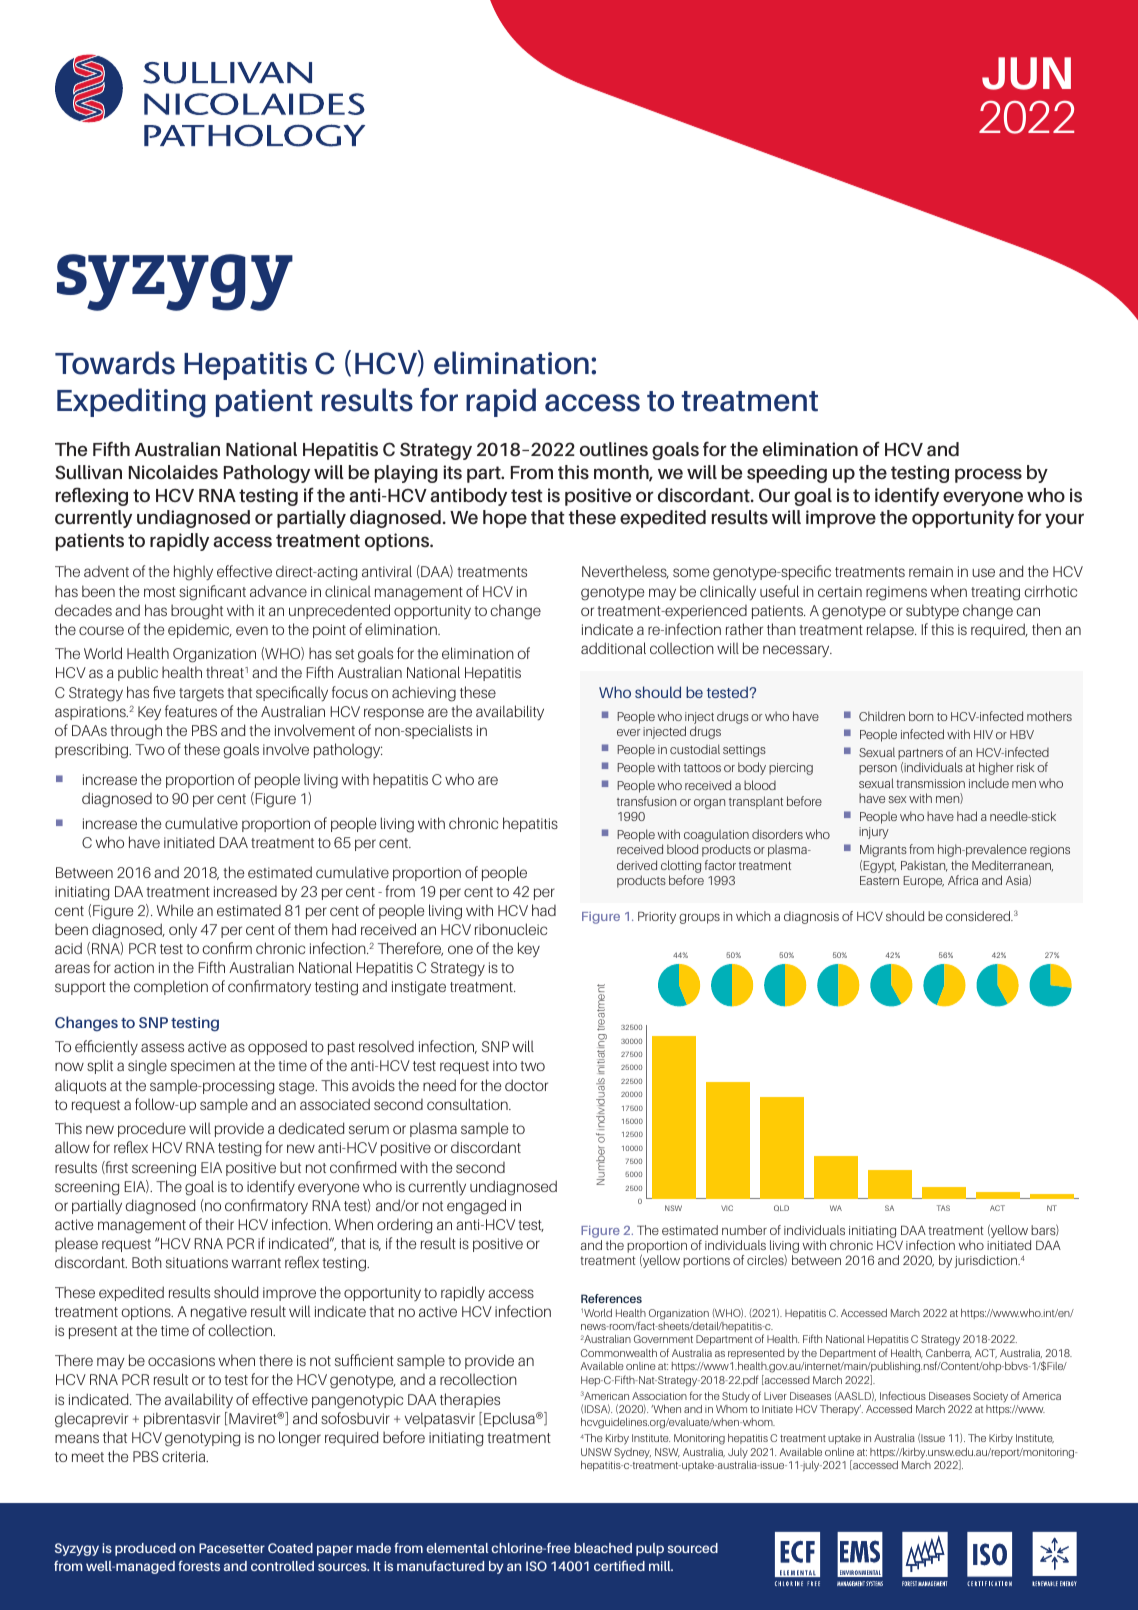  I want to click on outlines, so click(614, 449).
